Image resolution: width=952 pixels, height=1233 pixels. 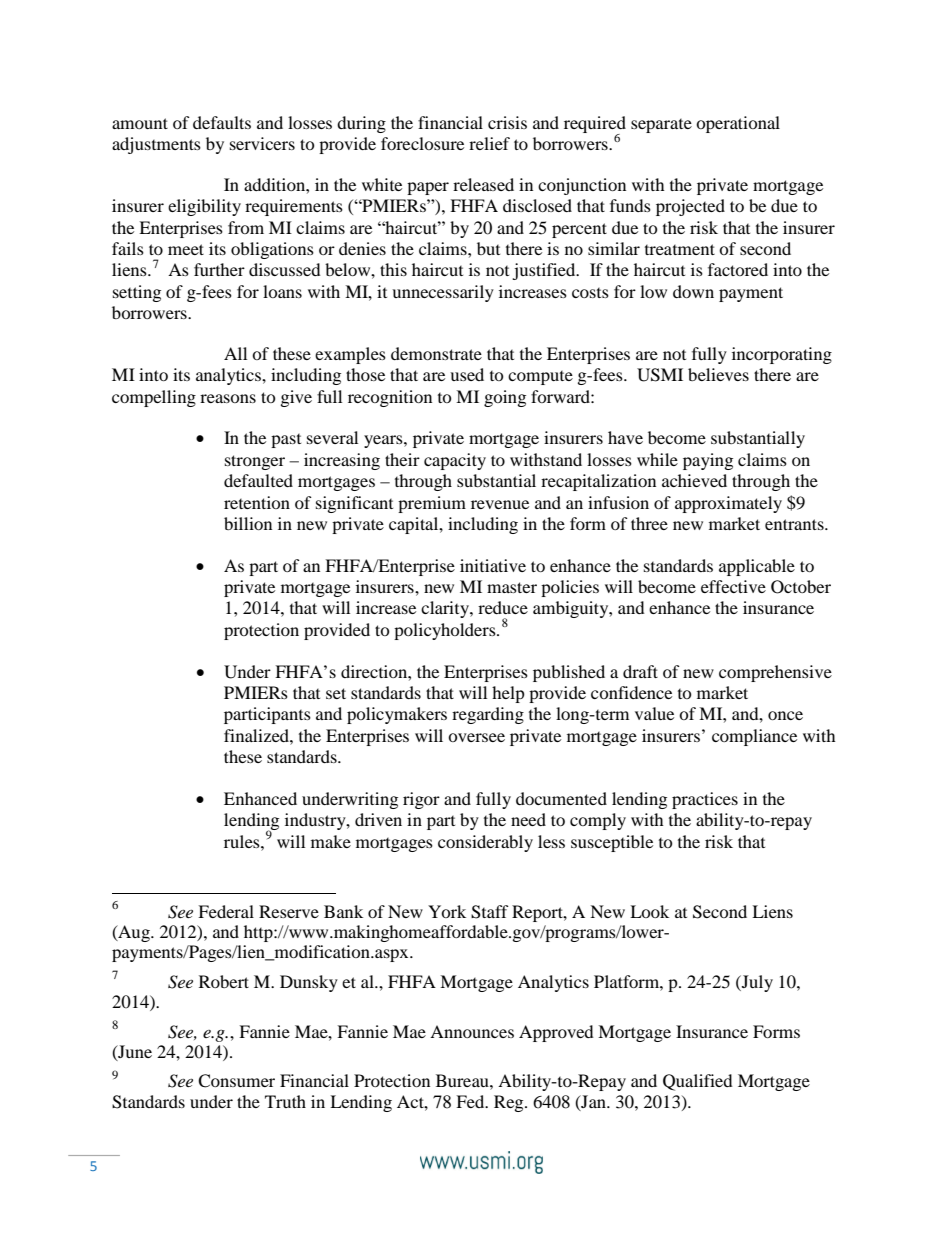 What do you see at coordinates (248, 523) in the image?
I see `billion` at bounding box center [248, 523].
